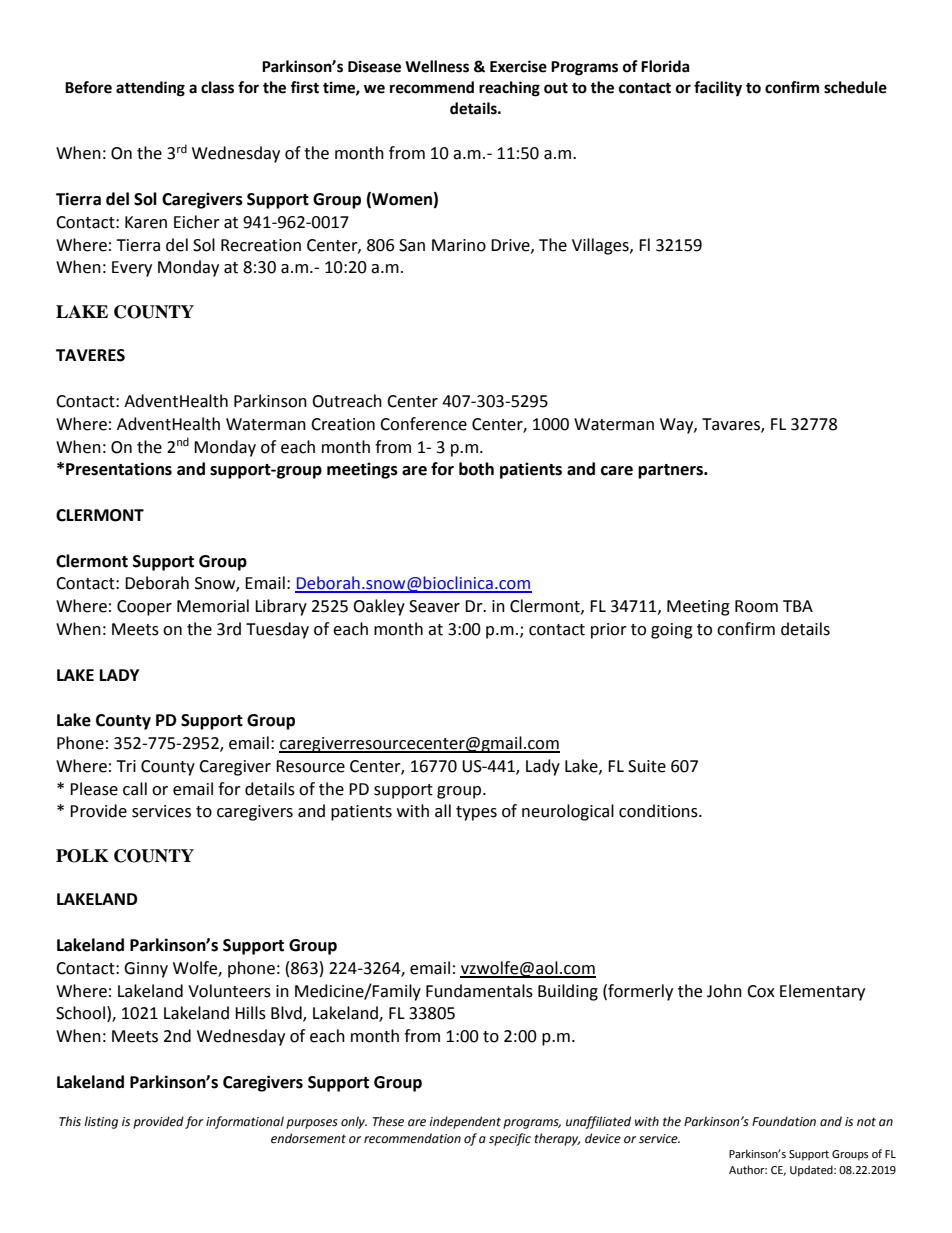 The height and width of the page is (1233, 952). I want to click on Wellness, so click(437, 66).
